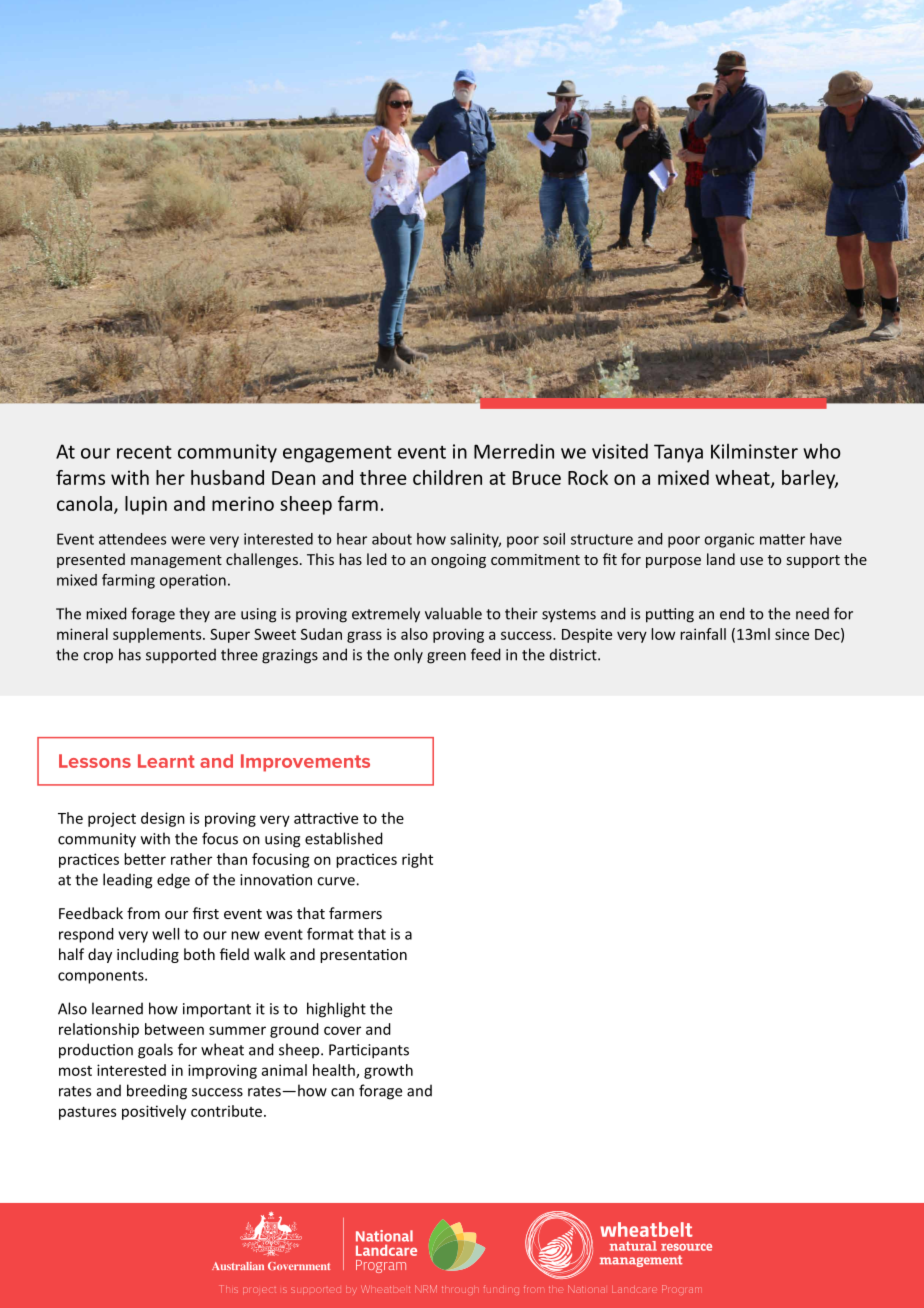 The image size is (924, 1308). I want to click on Participants, so click(369, 1051).
